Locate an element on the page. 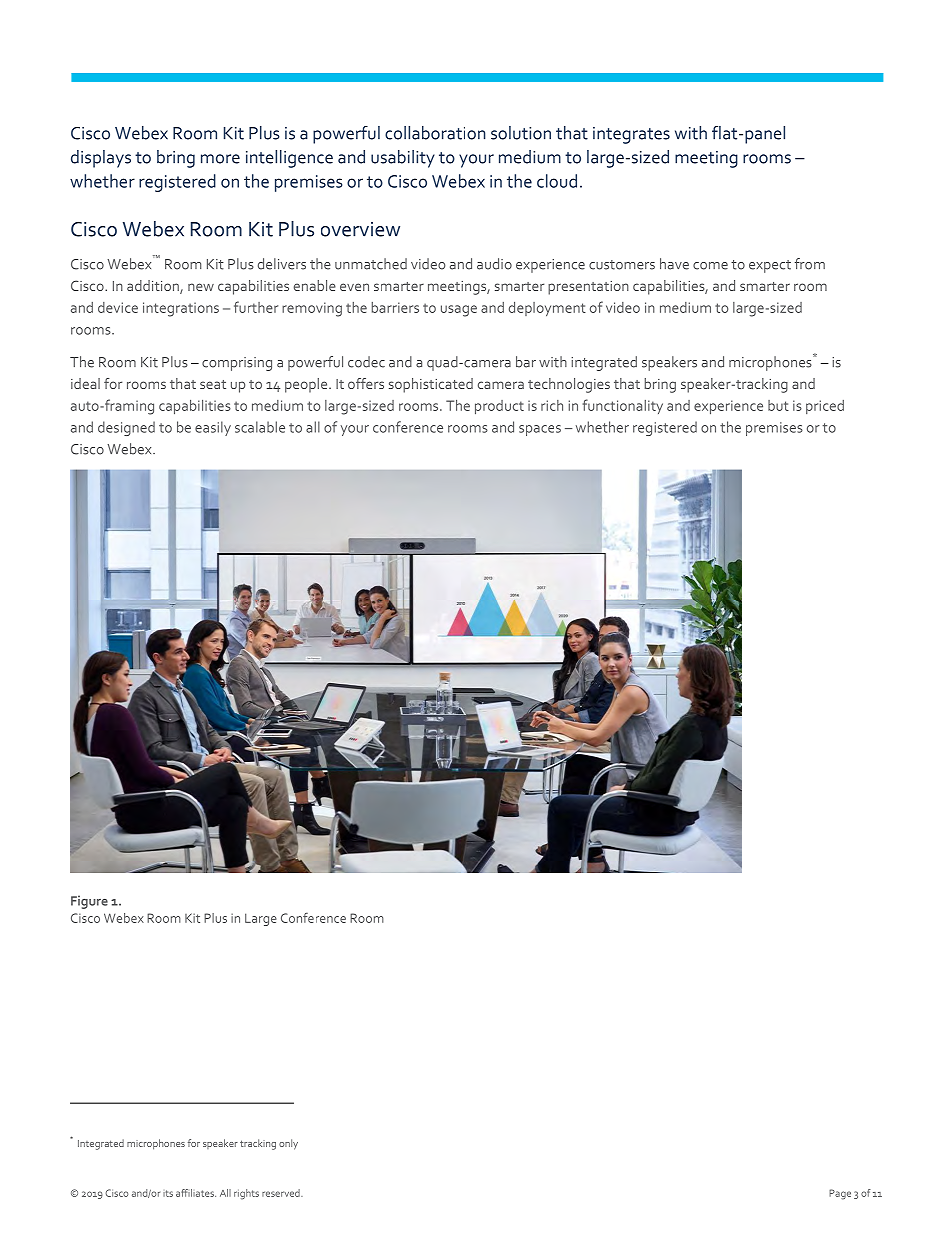  only is located at coordinates (288, 1144).
